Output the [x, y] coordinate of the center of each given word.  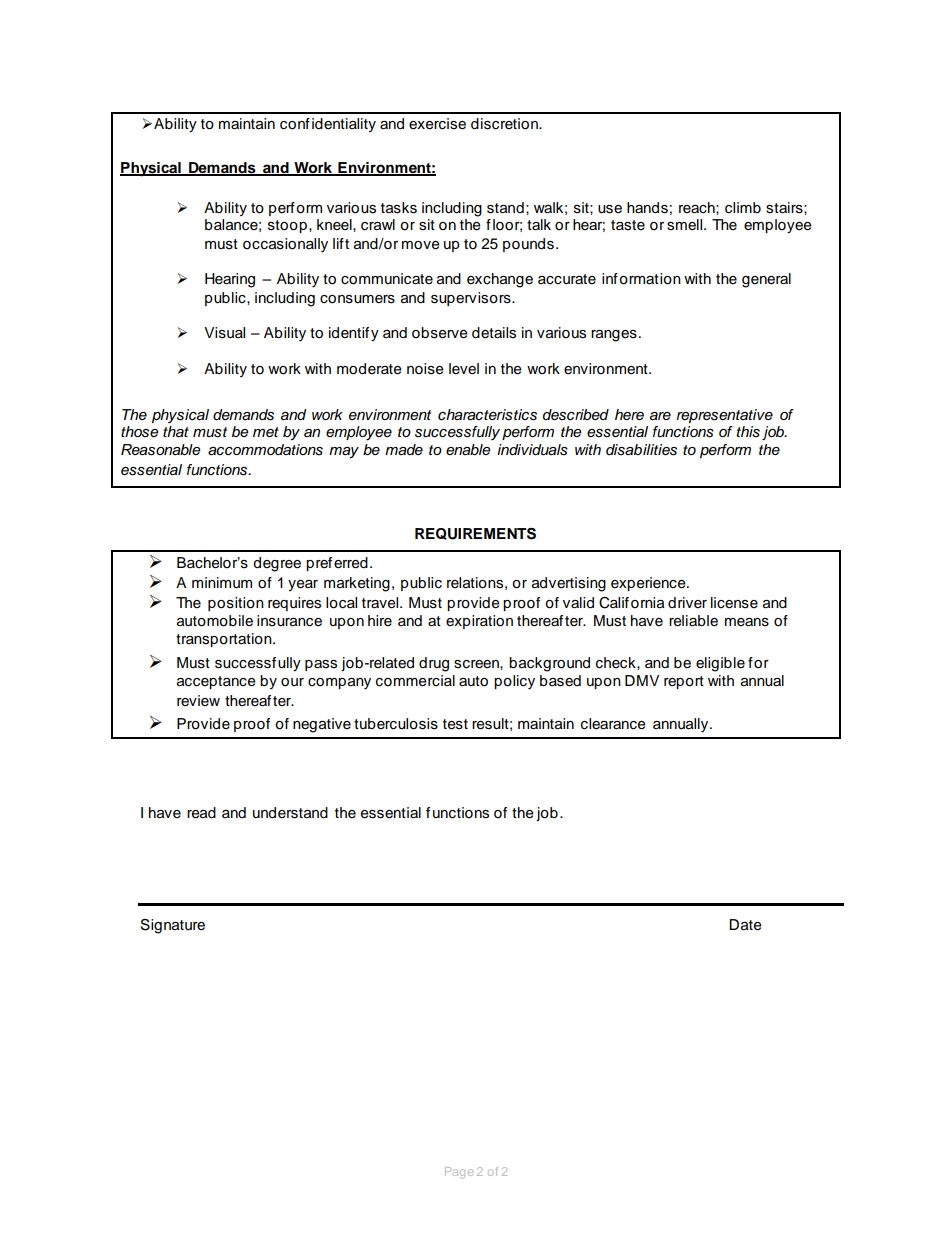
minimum [222, 583]
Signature [173, 926]
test [455, 724]
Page [459, 1173]
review [198, 701]
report [684, 682]
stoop [287, 226]
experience [649, 584]
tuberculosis [396, 724]
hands [647, 208]
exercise [437, 124]
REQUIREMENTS [475, 534]
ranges [614, 336]
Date [745, 925]
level [464, 369]
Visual [224, 333]
